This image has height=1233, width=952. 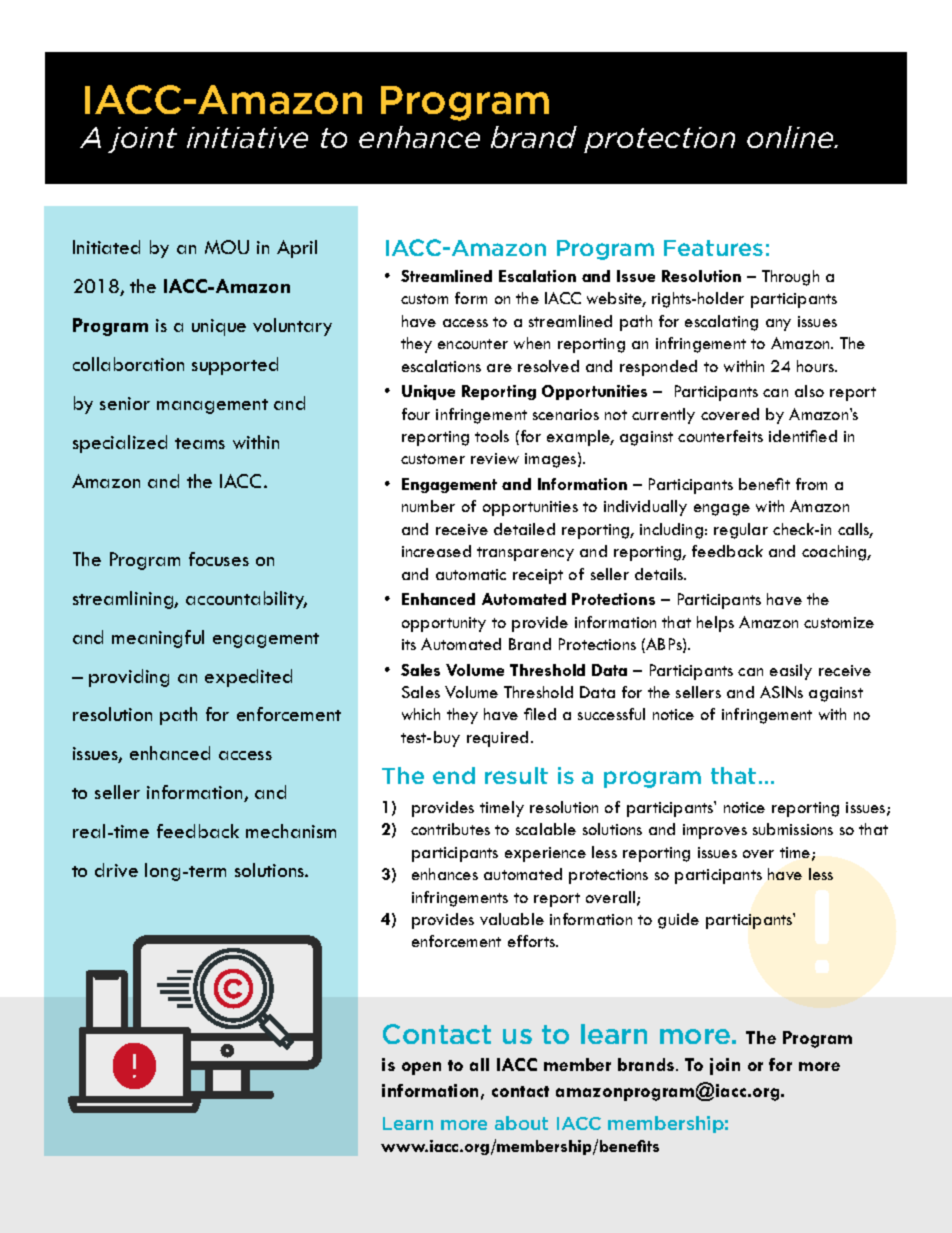 What do you see at coordinates (454, 775) in the image?
I see `end` at bounding box center [454, 775].
